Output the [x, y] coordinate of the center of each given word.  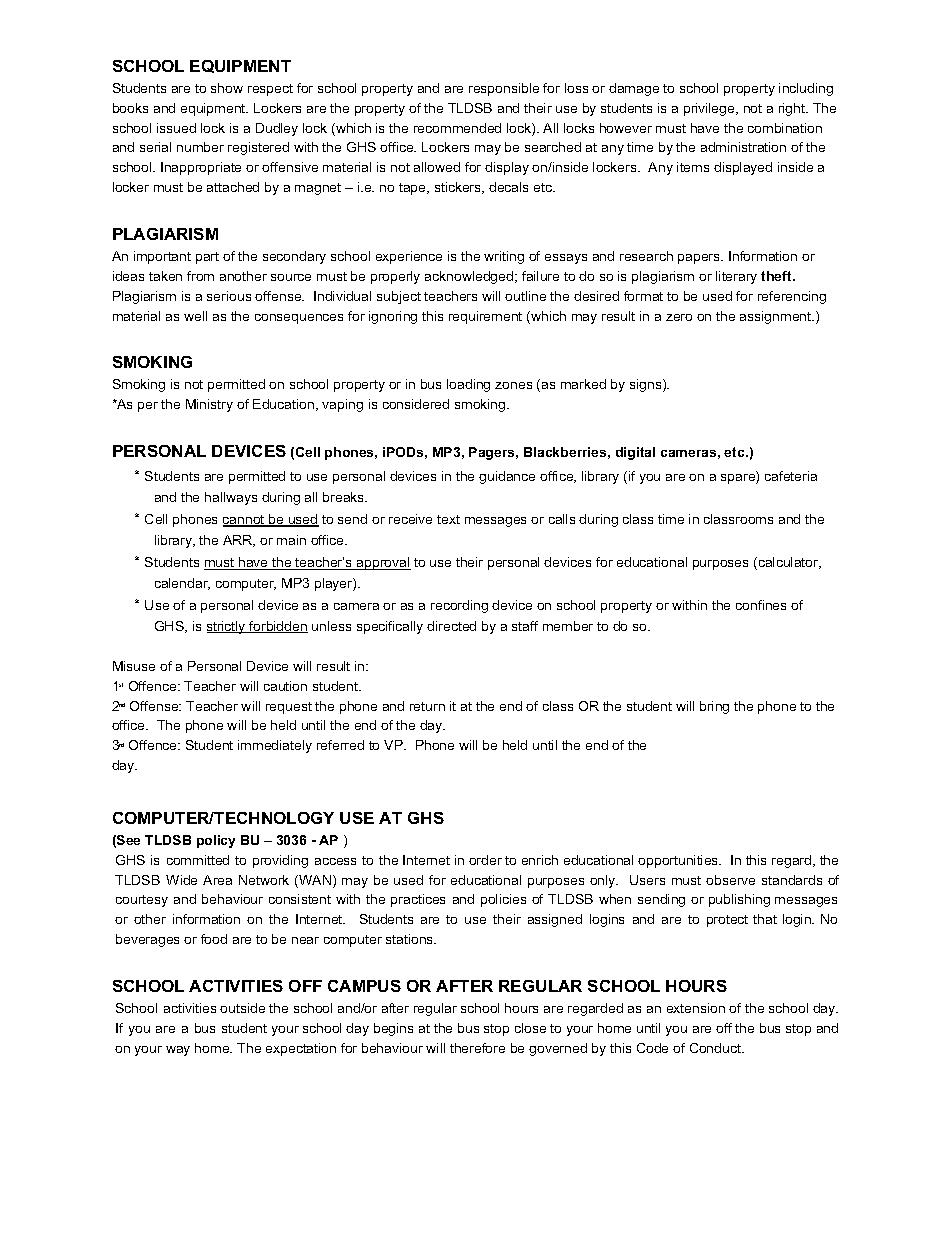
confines [761, 605]
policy [216, 841]
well [195, 316]
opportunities [679, 861]
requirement [485, 317]
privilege [710, 109]
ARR [239, 541]
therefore [477, 1048]
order [485, 860]
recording [459, 606]
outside [242, 1008]
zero [679, 317]
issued [176, 128]
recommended [457, 128]
